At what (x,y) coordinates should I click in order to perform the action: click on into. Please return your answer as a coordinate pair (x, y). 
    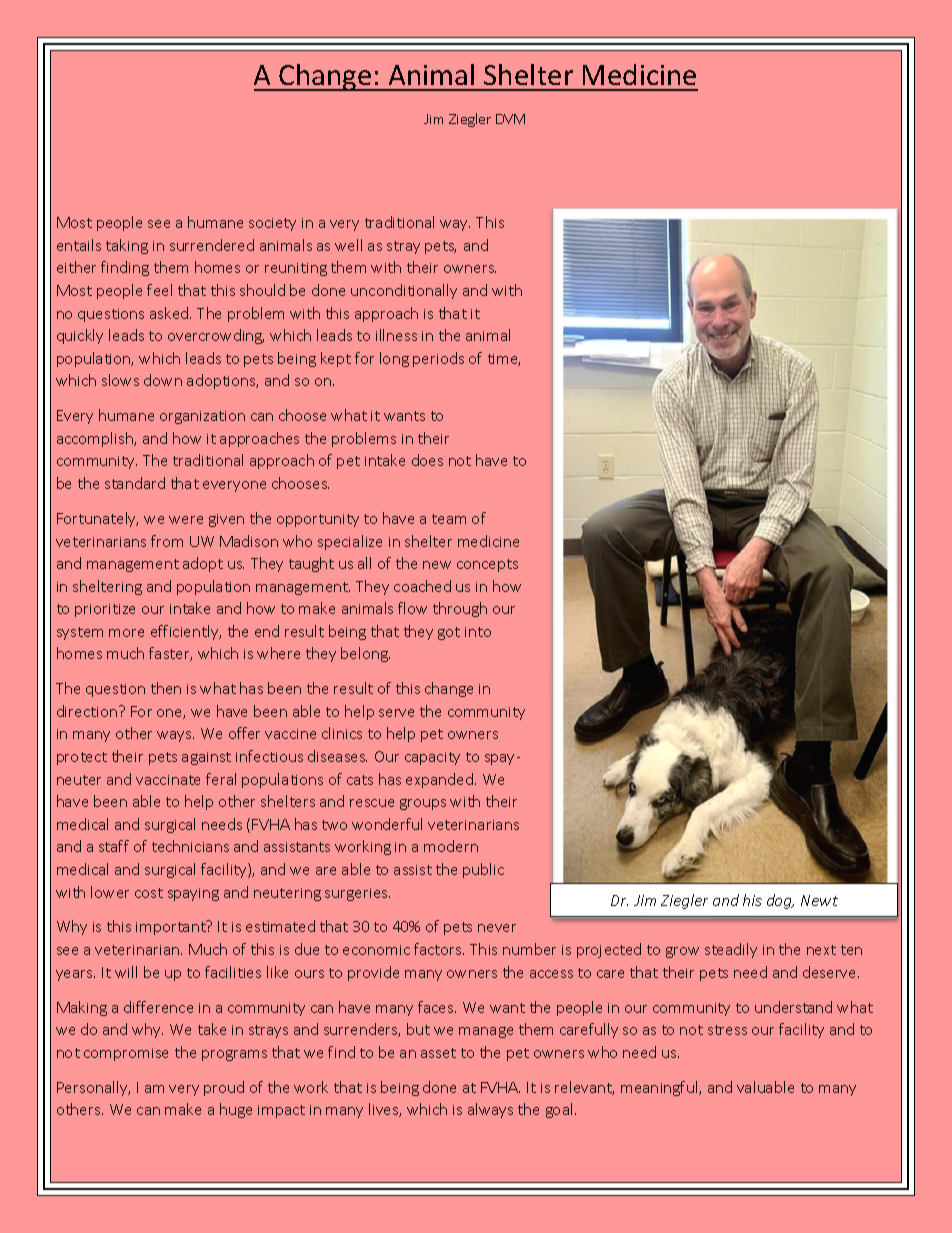
    Looking at the image, I should click on (478, 632).
